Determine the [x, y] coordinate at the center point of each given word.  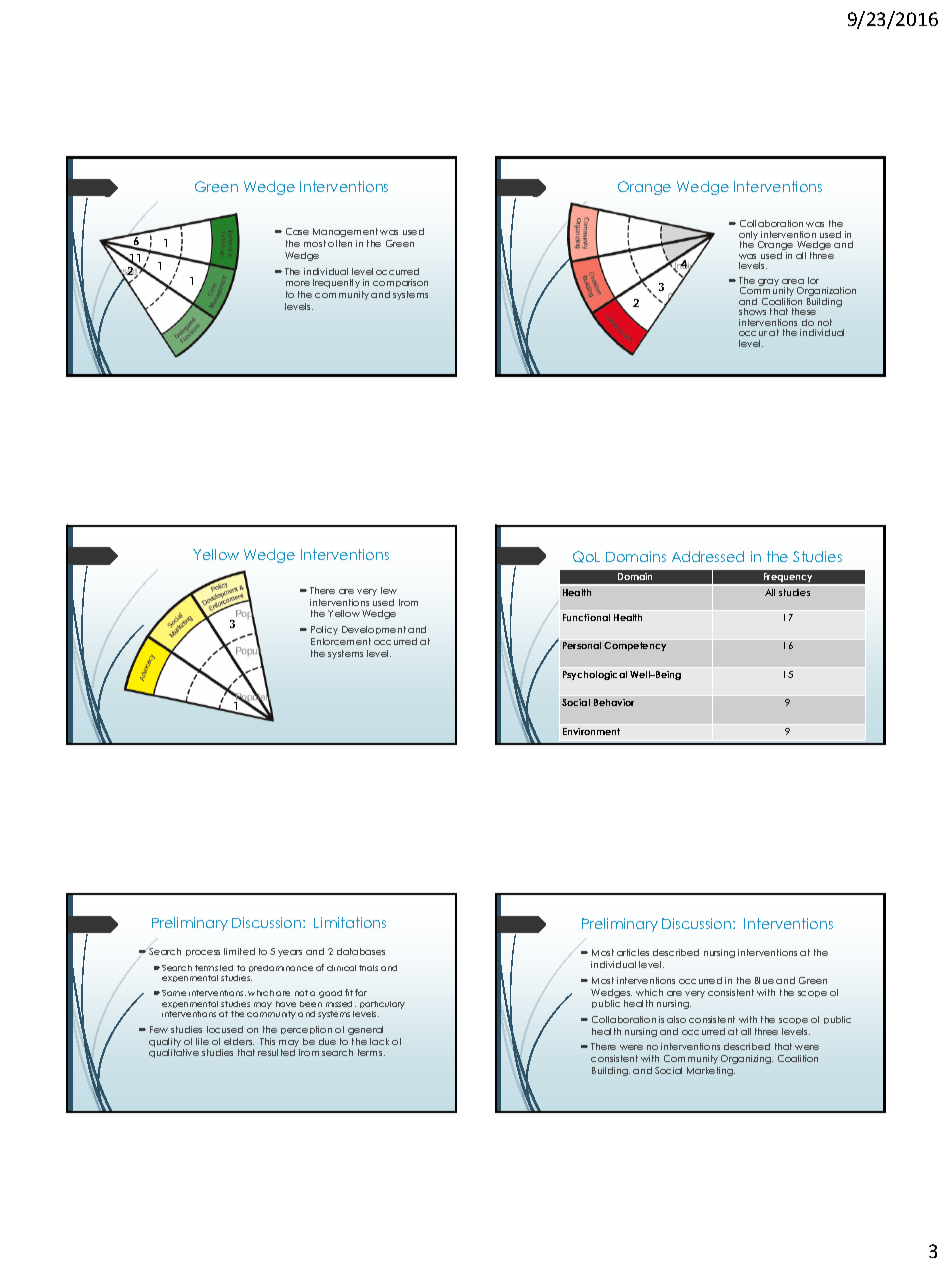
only [750, 237]
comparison [400, 283]
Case [297, 231]
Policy [324, 630]
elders [239, 1041]
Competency [635, 646]
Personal [582, 645]
